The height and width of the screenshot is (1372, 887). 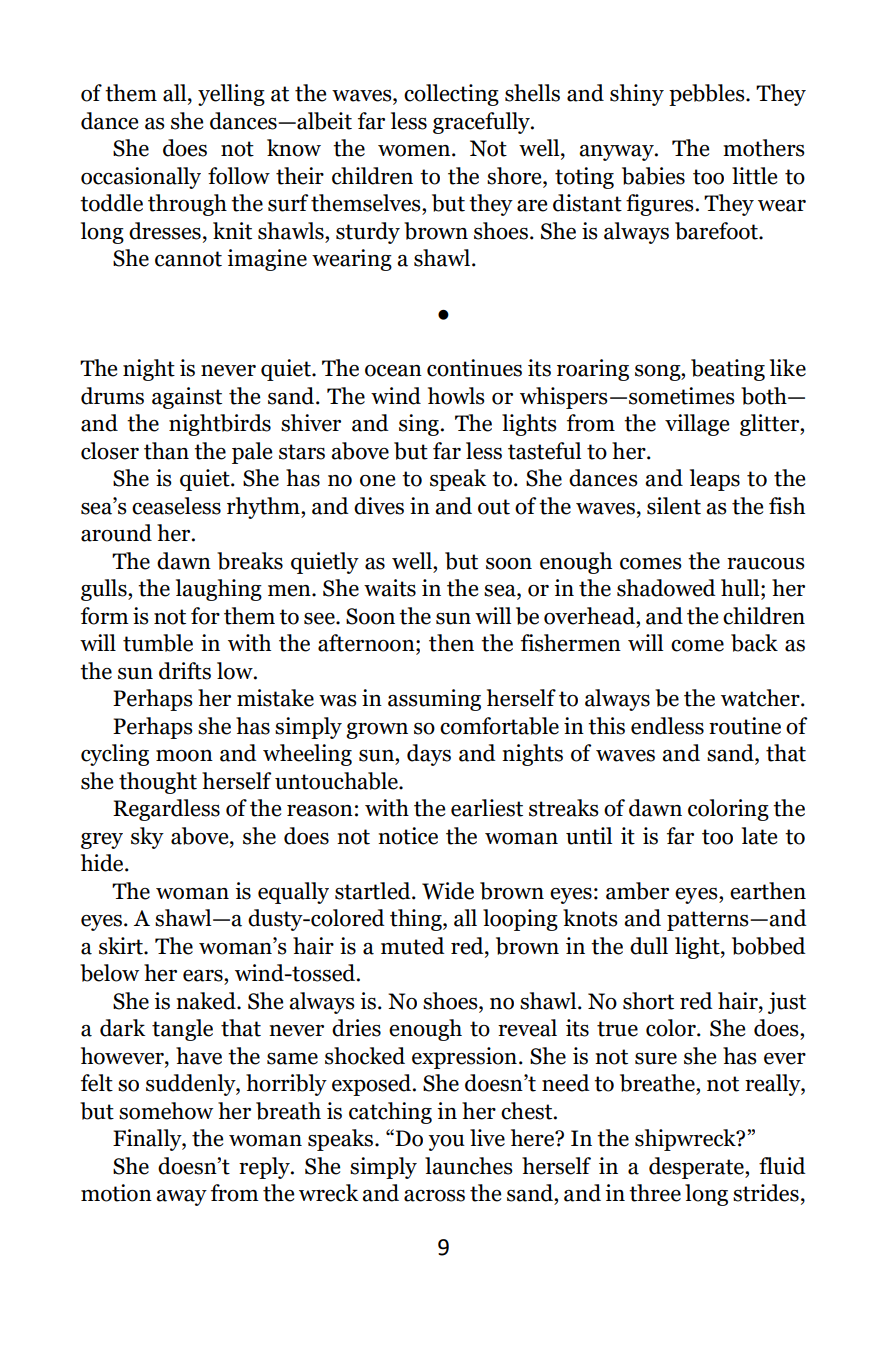 I want to click on collecting, so click(x=451, y=95).
